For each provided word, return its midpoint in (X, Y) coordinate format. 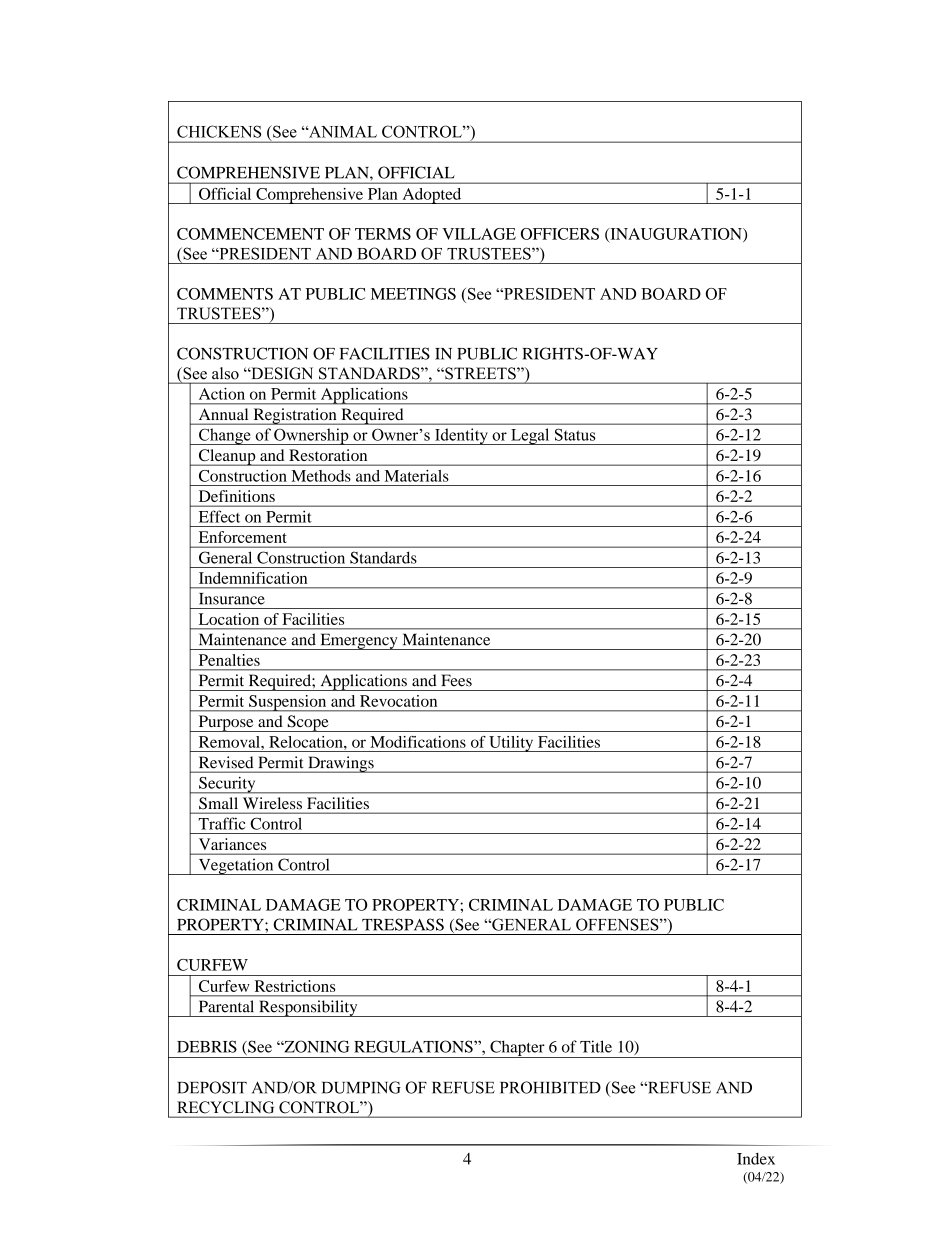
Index (756, 1159)
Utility (511, 744)
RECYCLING (226, 1107)
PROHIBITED (550, 1087)
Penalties (229, 660)
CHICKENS (219, 131)
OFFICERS (560, 234)
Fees (457, 680)
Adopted (432, 196)
